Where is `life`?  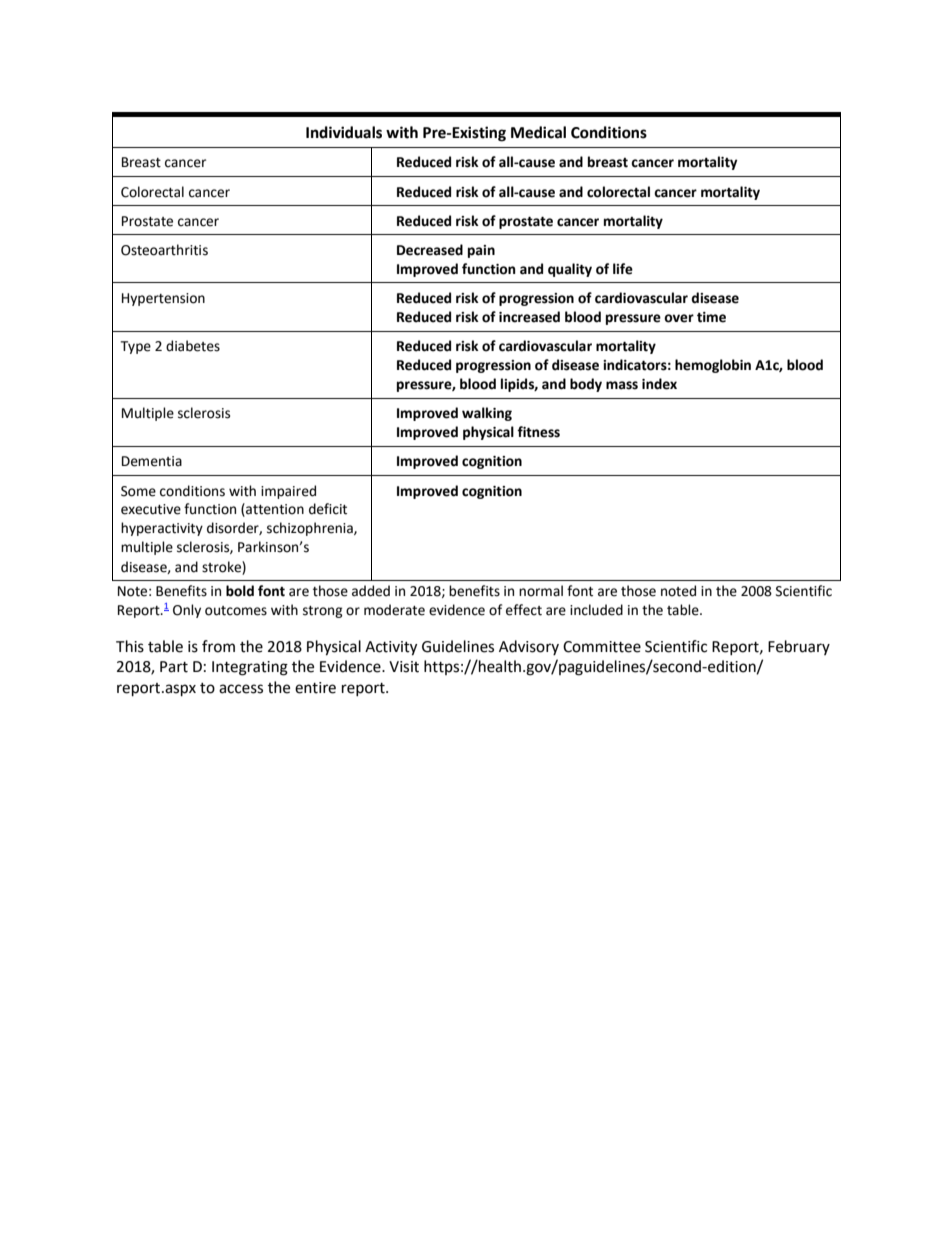 life is located at coordinates (623, 269).
